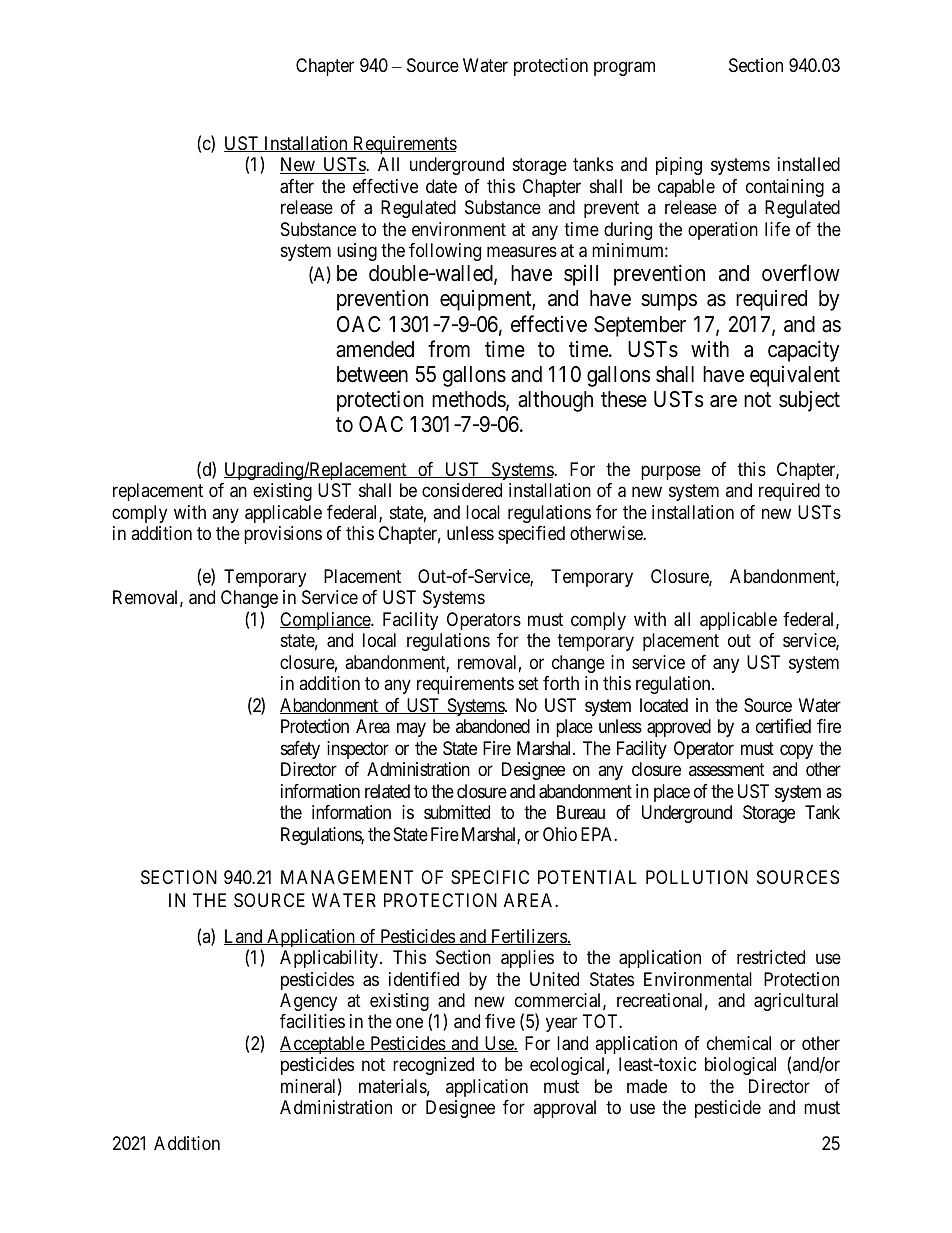 This screenshot has width=952, height=1233. What do you see at coordinates (297, 186) in the screenshot?
I see `after` at bounding box center [297, 186].
